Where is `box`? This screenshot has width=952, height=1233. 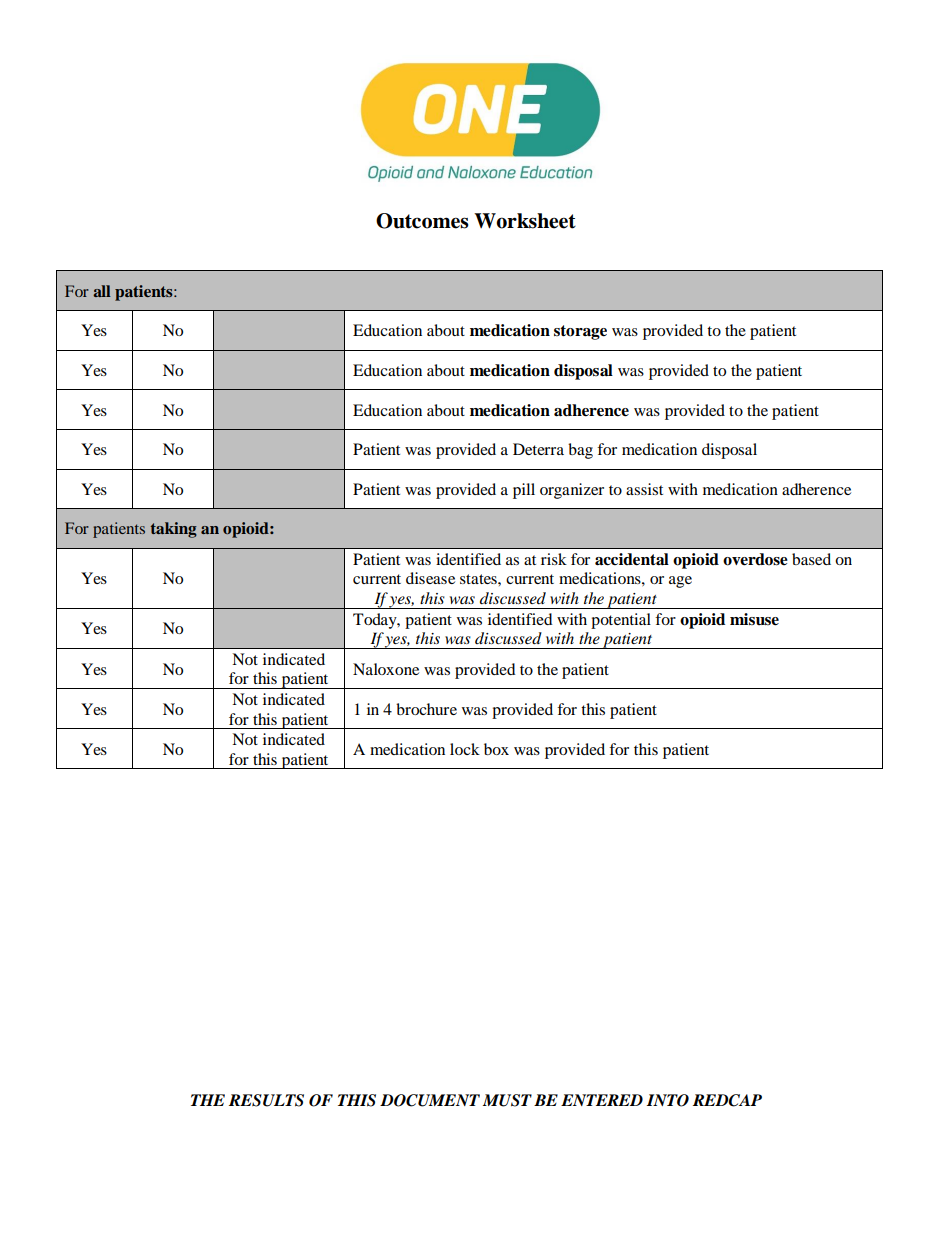 box is located at coordinates (496, 749).
